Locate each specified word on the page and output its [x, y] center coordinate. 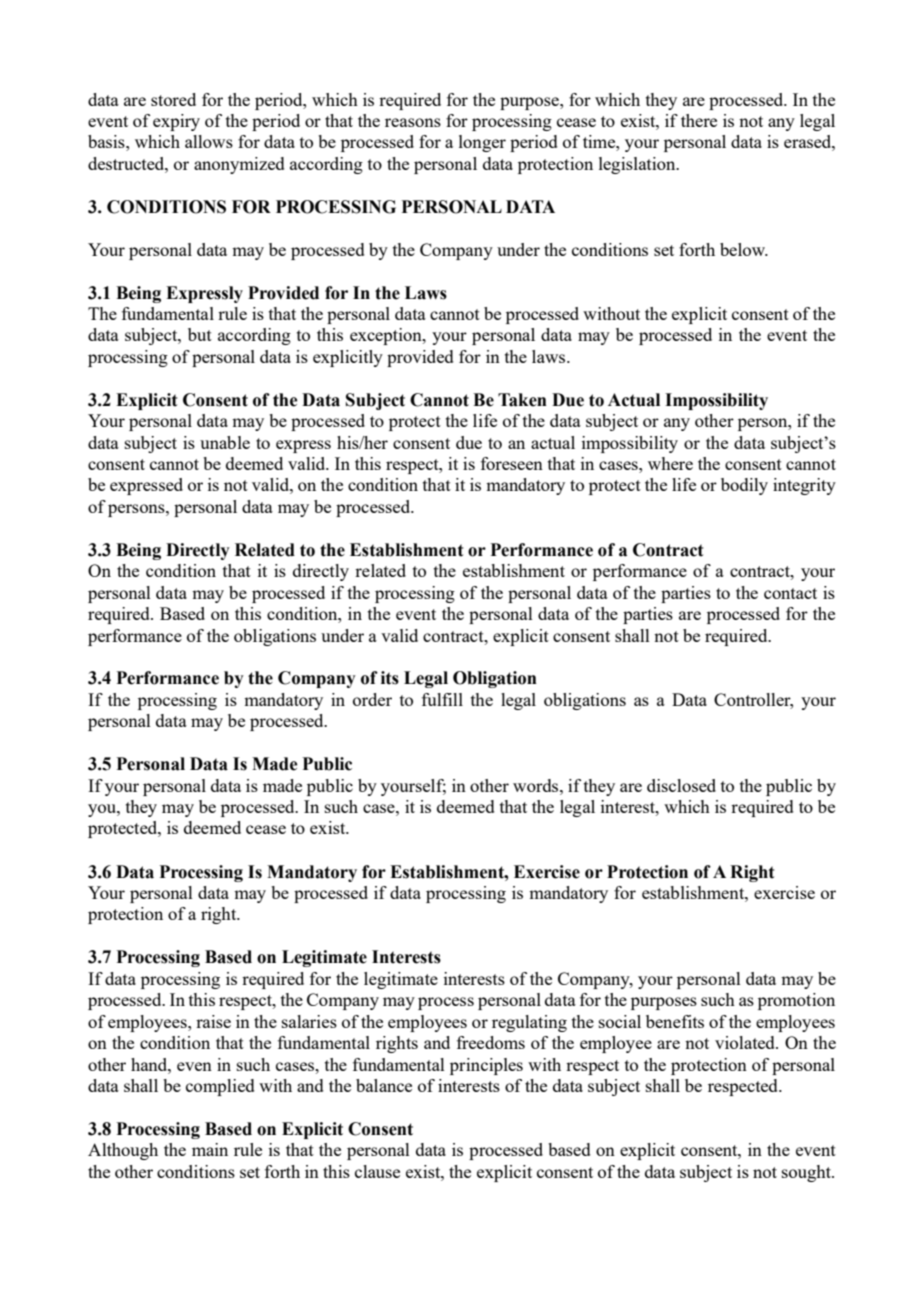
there [699, 120]
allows [209, 141]
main [210, 1149]
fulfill [442, 699]
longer [482, 143]
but [200, 334]
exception [387, 336]
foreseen [512, 463]
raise [213, 1021]
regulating [529, 1023]
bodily [744, 486]
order [372, 699]
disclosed [681, 785]
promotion [796, 1001]
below [744, 249]
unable [225, 442]
